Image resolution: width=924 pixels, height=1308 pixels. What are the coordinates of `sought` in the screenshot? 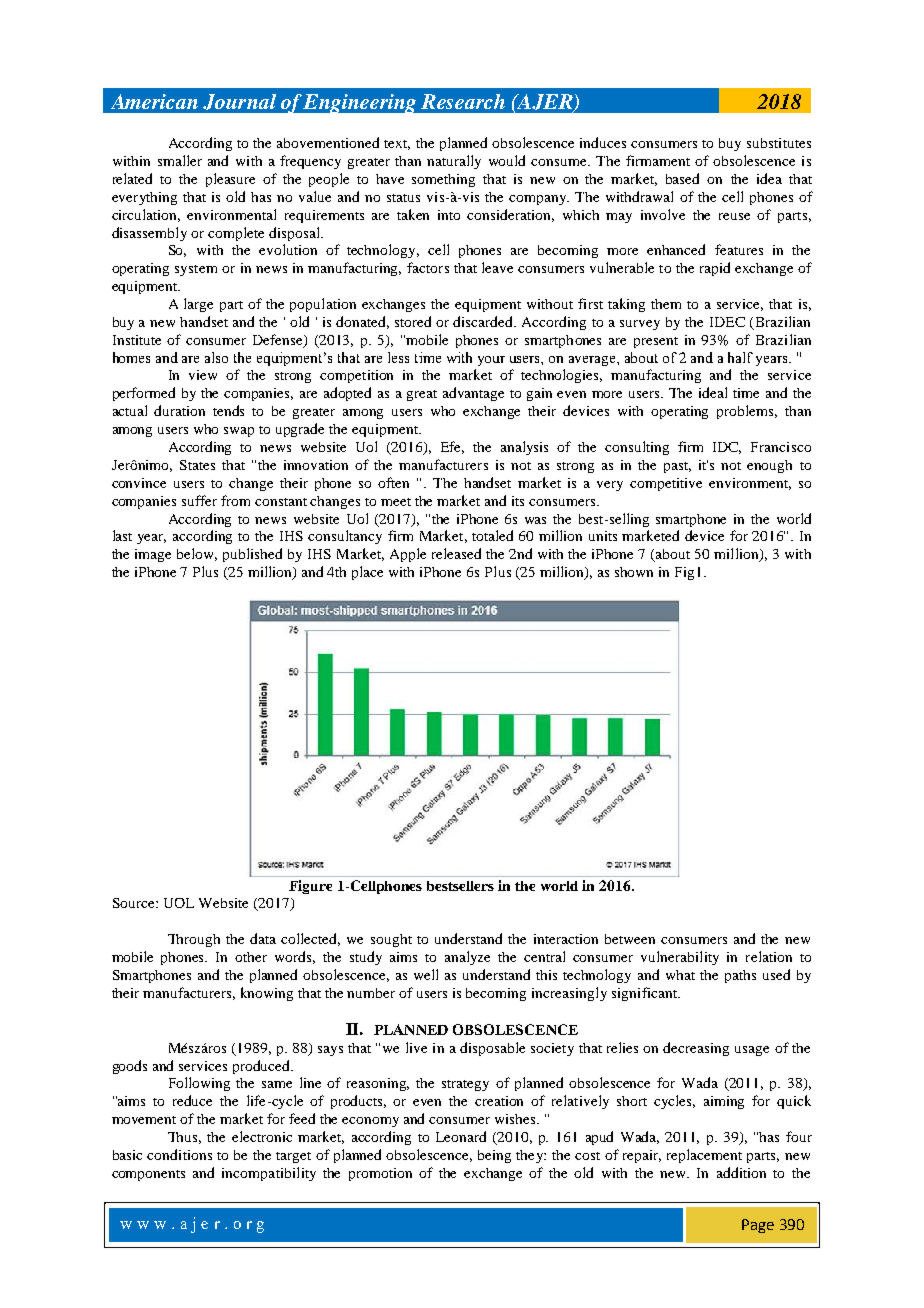 It's located at (391, 940).
